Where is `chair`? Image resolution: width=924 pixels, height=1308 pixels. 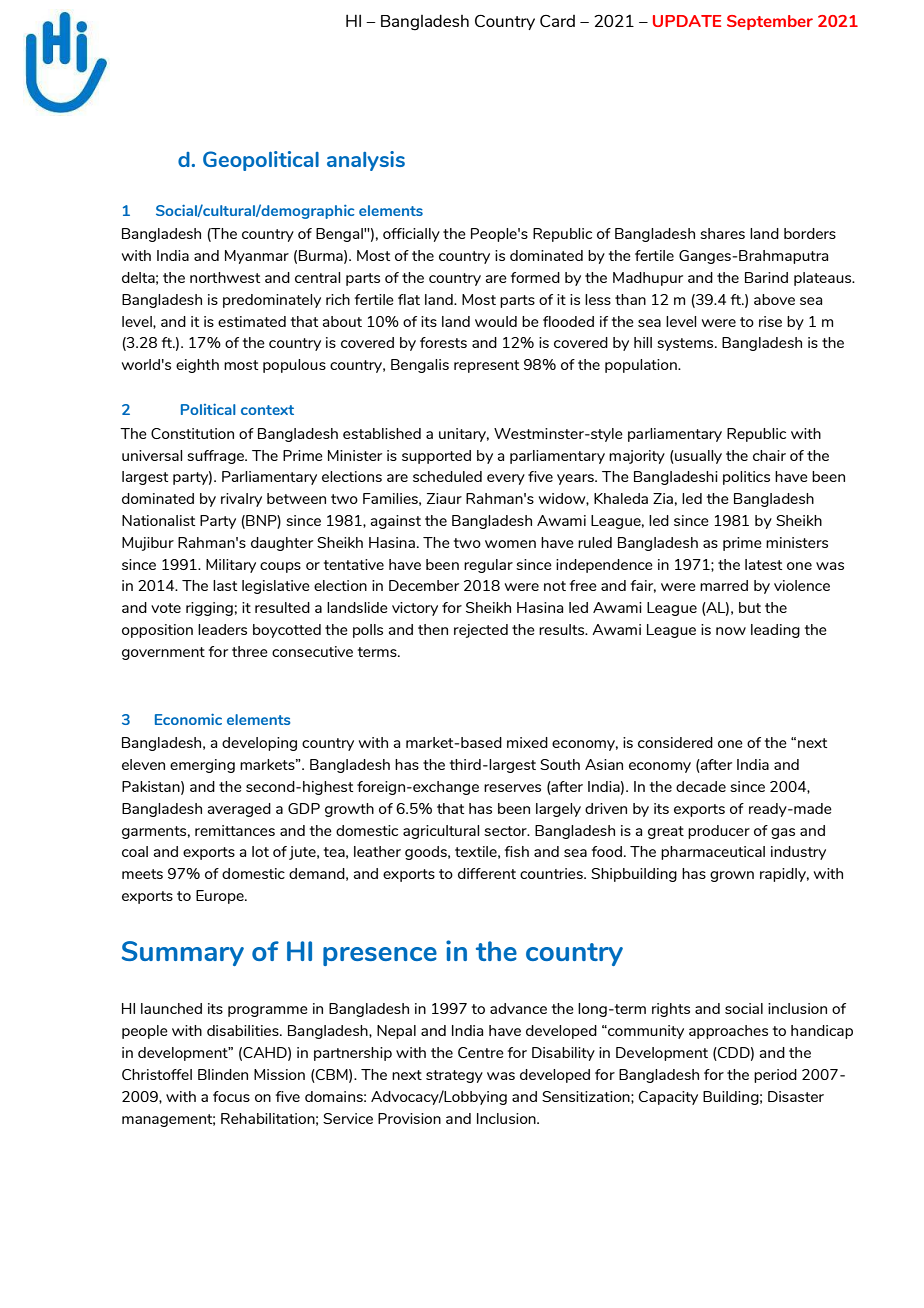
chair is located at coordinates (769, 455).
